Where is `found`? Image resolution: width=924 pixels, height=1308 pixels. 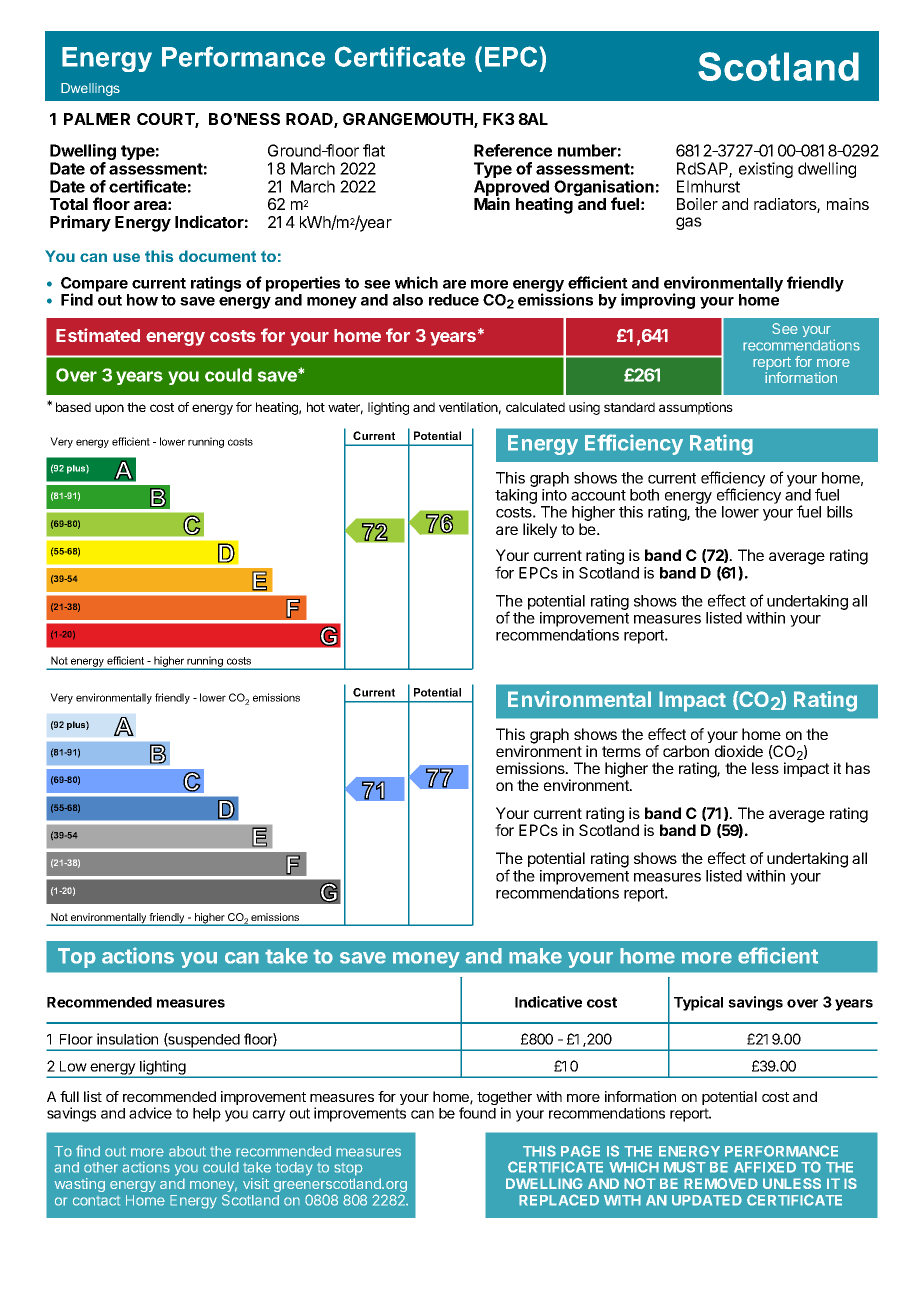
found is located at coordinates (477, 1113).
